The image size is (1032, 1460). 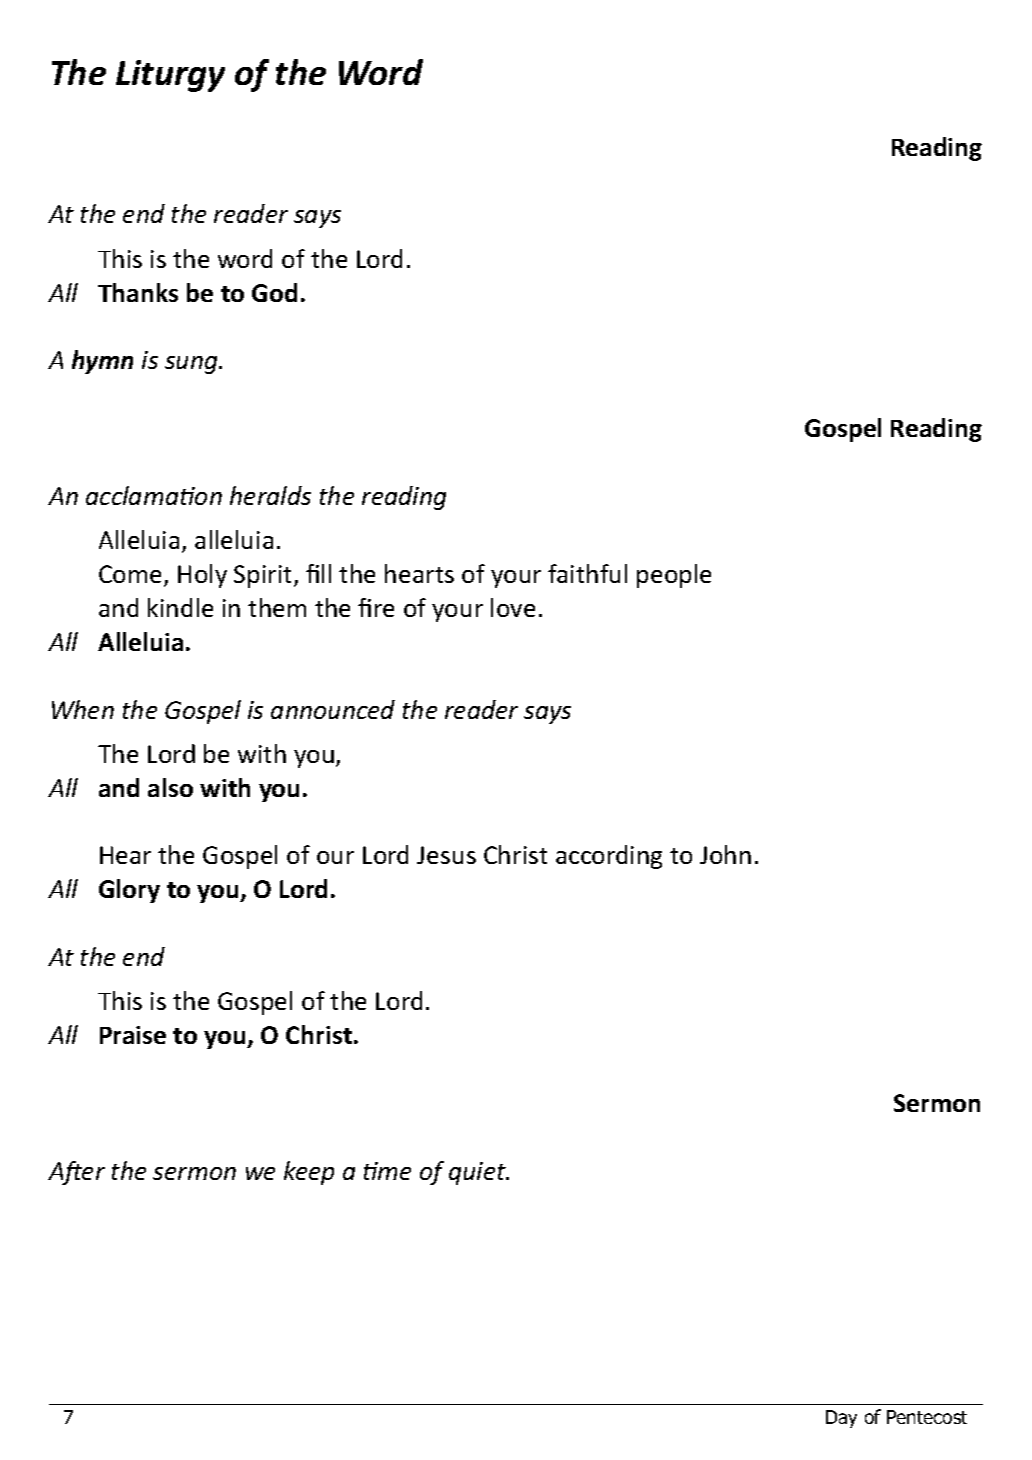 What do you see at coordinates (76, 1173) in the page?
I see `After` at bounding box center [76, 1173].
